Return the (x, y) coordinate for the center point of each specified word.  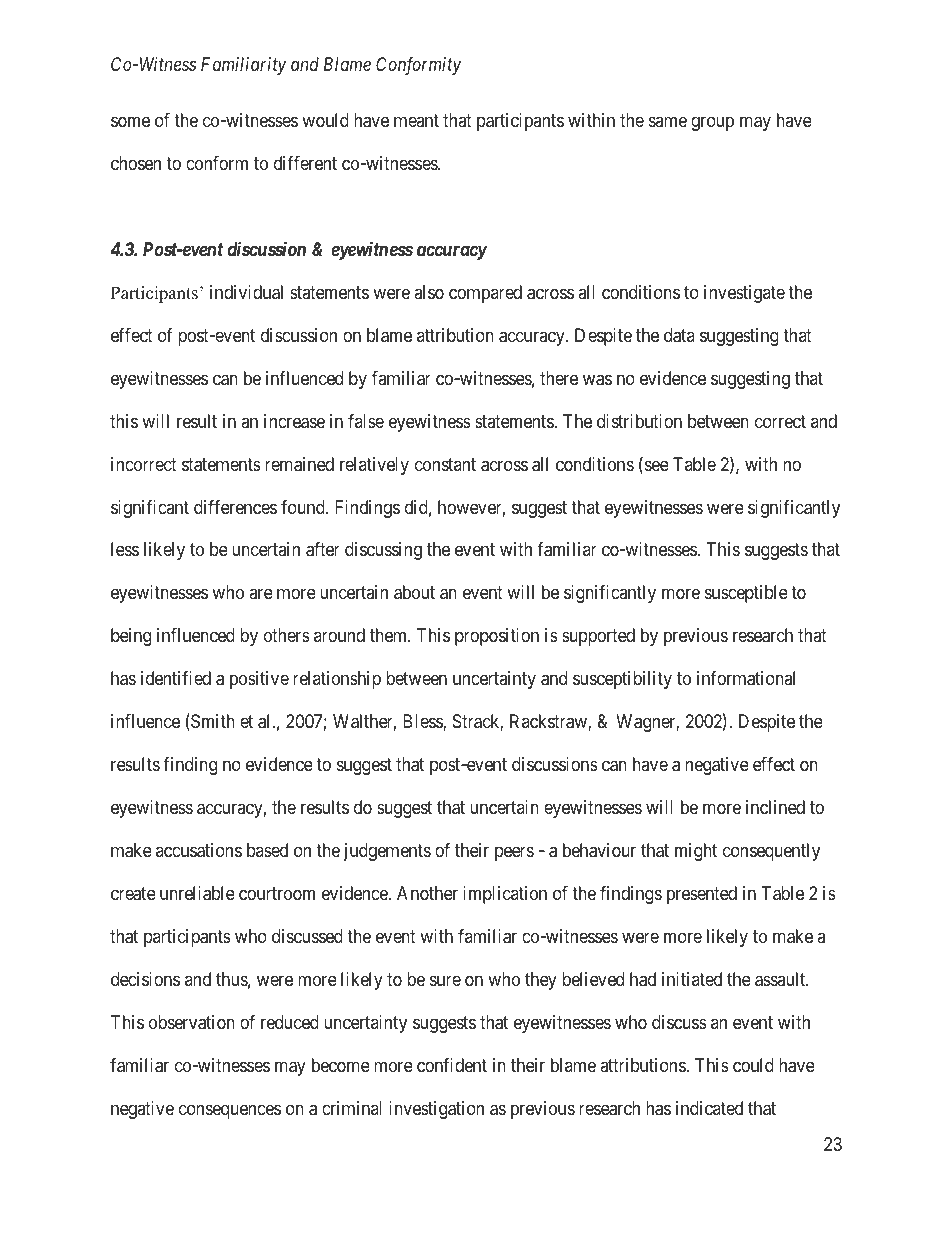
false (366, 421)
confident (452, 1065)
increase (294, 421)
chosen (136, 163)
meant (416, 120)
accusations (199, 850)
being (131, 637)
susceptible (746, 594)
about (414, 592)
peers (514, 854)
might (696, 852)
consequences (230, 1111)
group (712, 123)
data (679, 335)
